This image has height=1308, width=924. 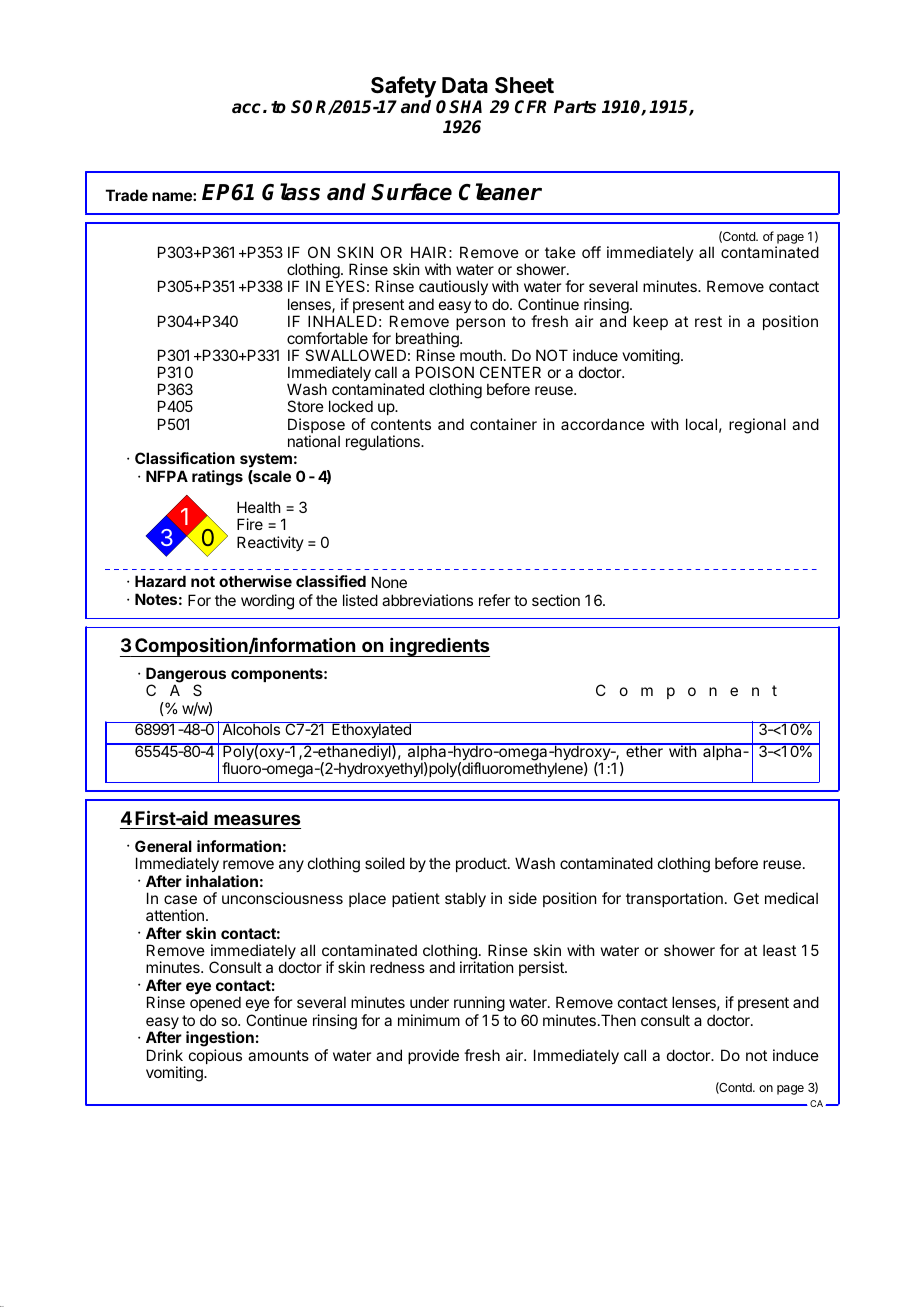 I want to click on section, so click(x=556, y=600).
